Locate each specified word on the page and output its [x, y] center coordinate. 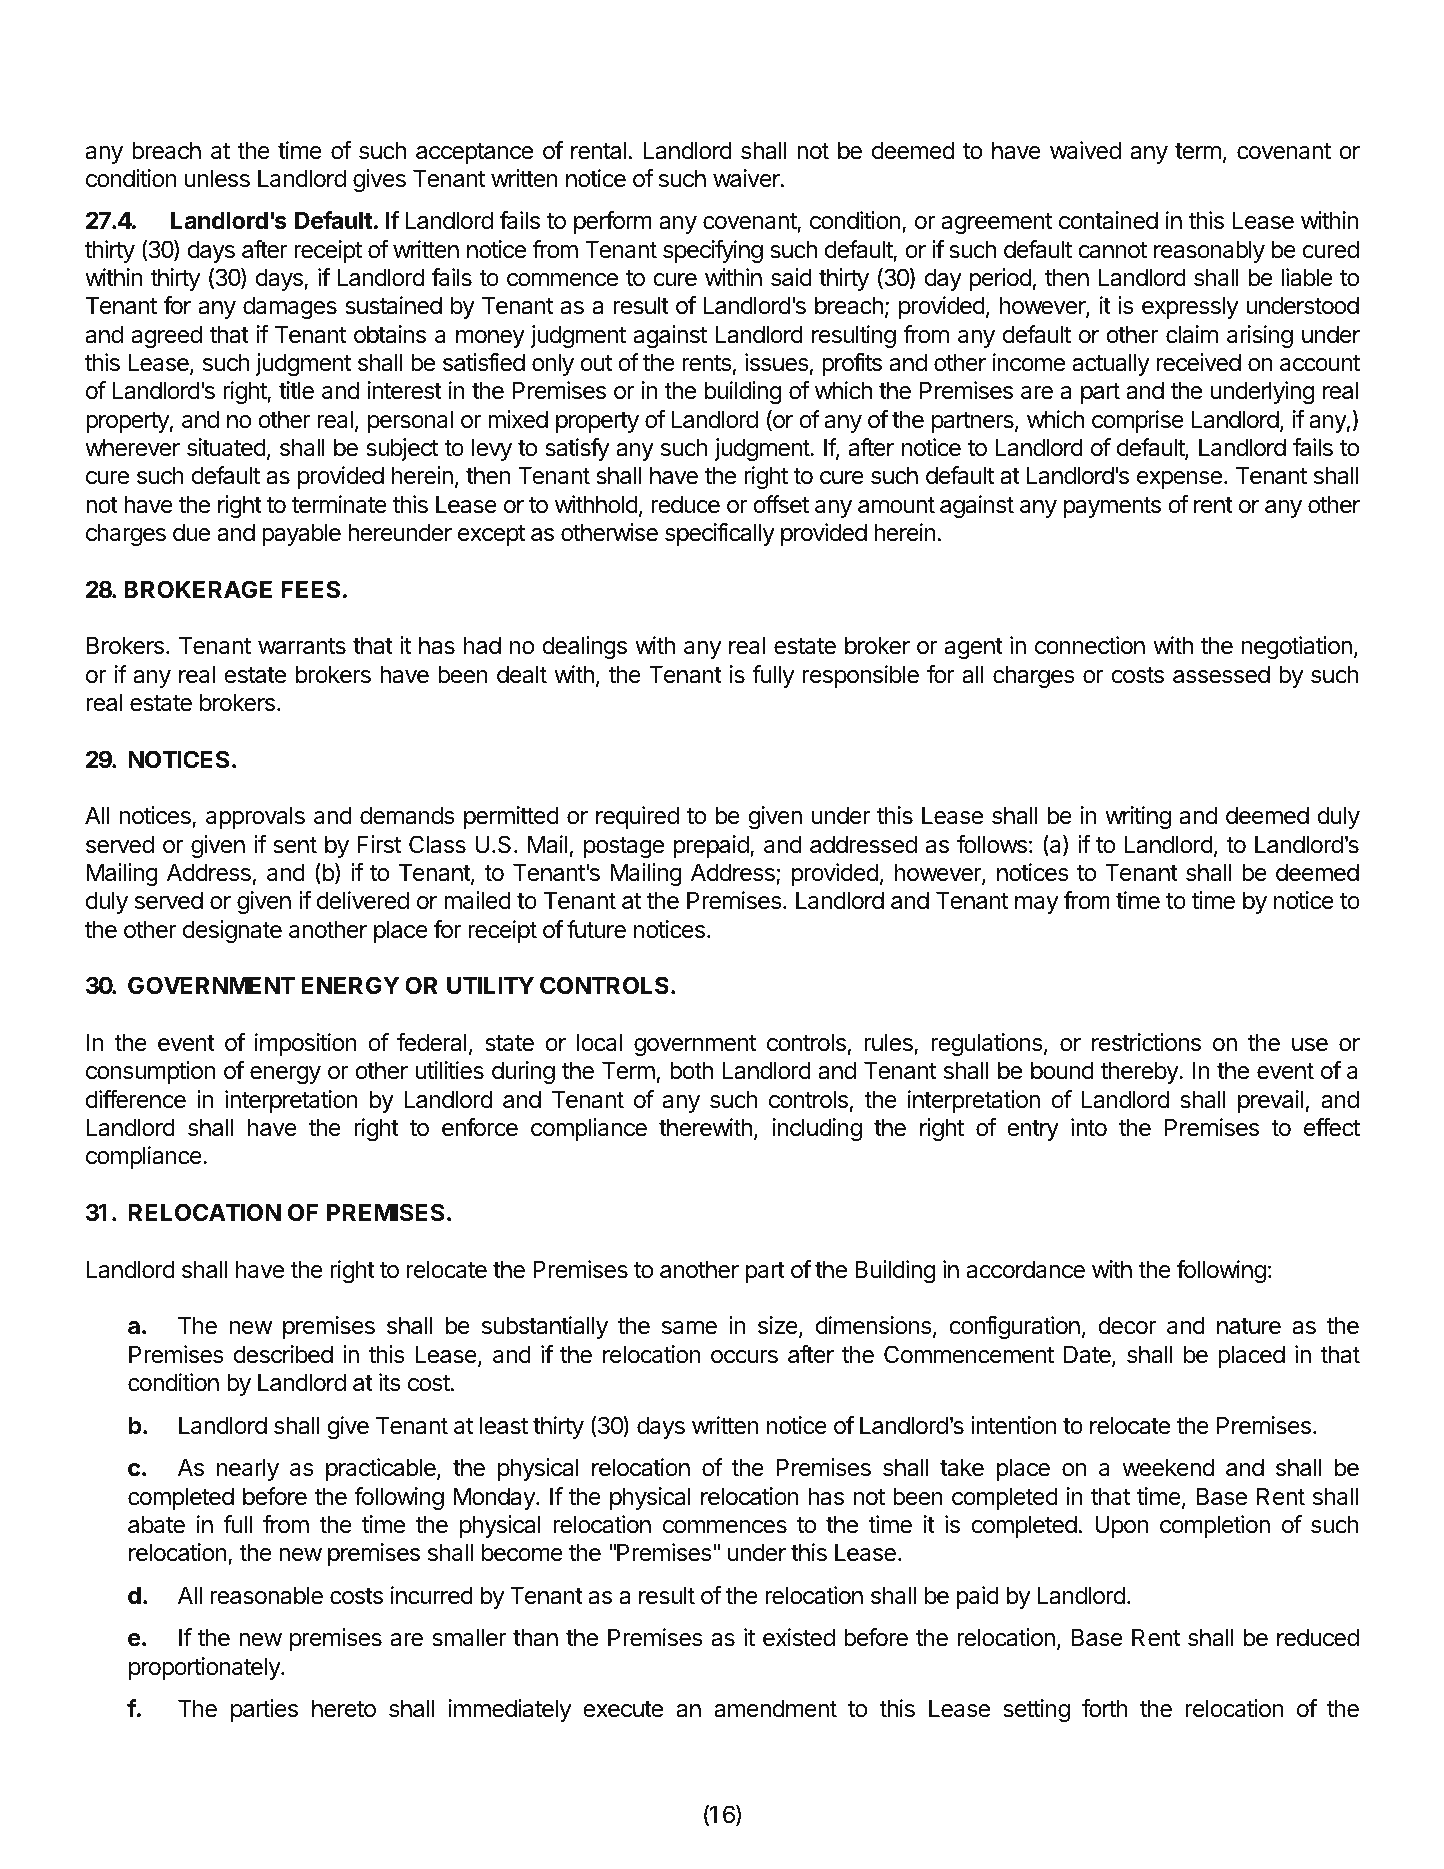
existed [799, 1637]
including [817, 1129]
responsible [861, 676]
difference [136, 1099]
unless [217, 178]
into [1089, 1127]
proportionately [205, 1668]
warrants [302, 646]
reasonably [1209, 251]
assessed [1221, 674]
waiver [747, 178]
